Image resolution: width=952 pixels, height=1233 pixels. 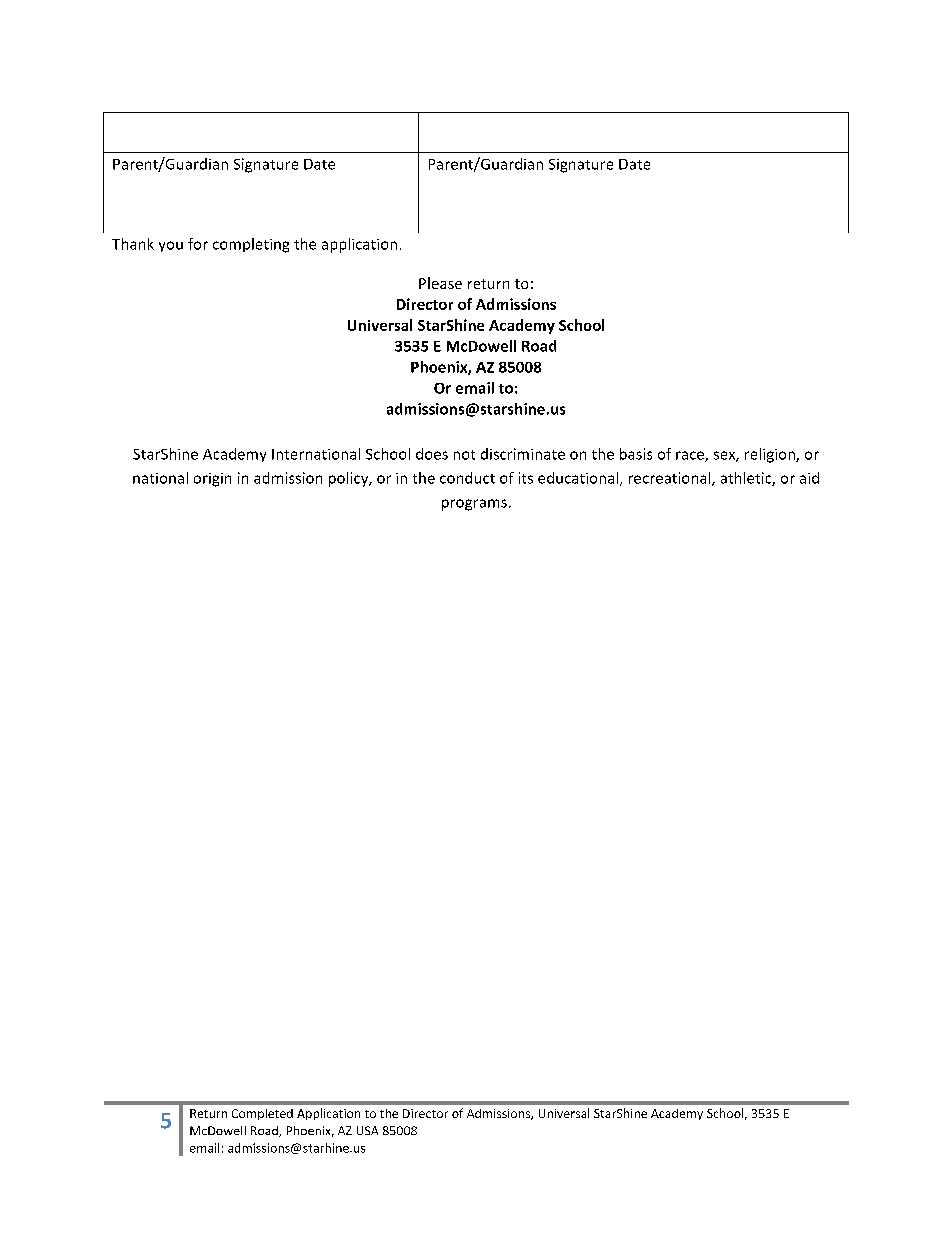 What do you see at coordinates (440, 283) in the document?
I see `Please` at bounding box center [440, 283].
